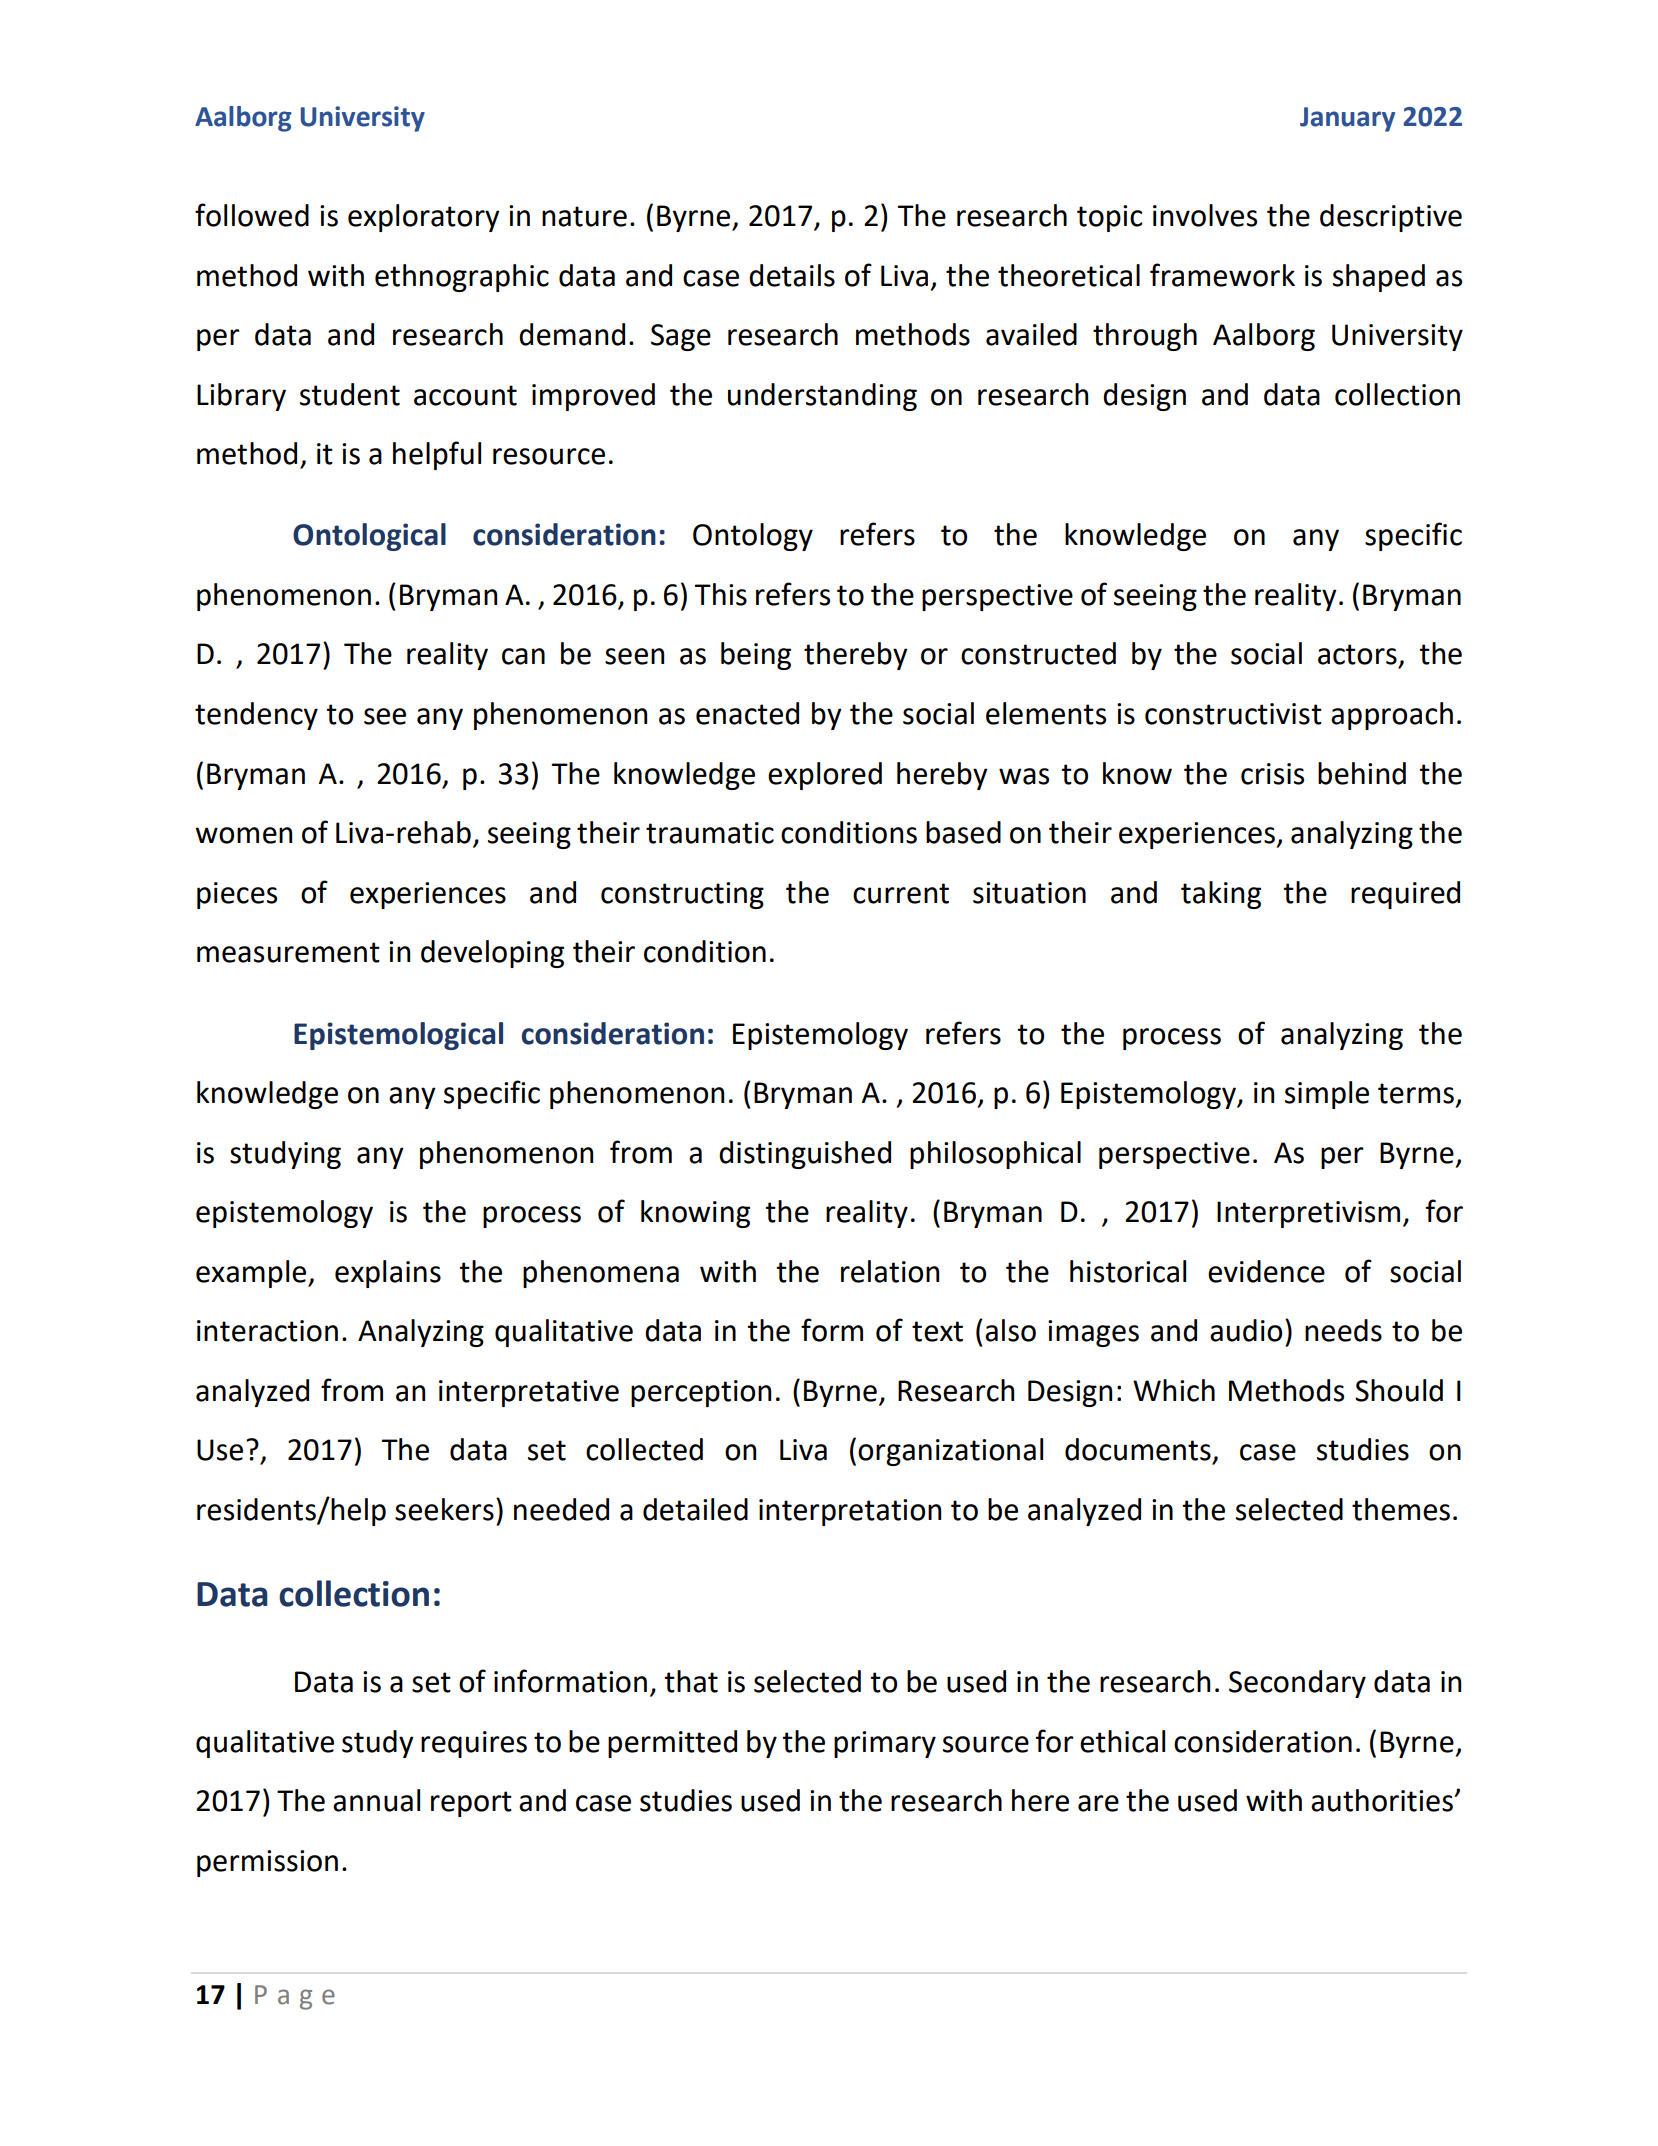  What do you see at coordinates (792, 275) in the image?
I see `details` at bounding box center [792, 275].
